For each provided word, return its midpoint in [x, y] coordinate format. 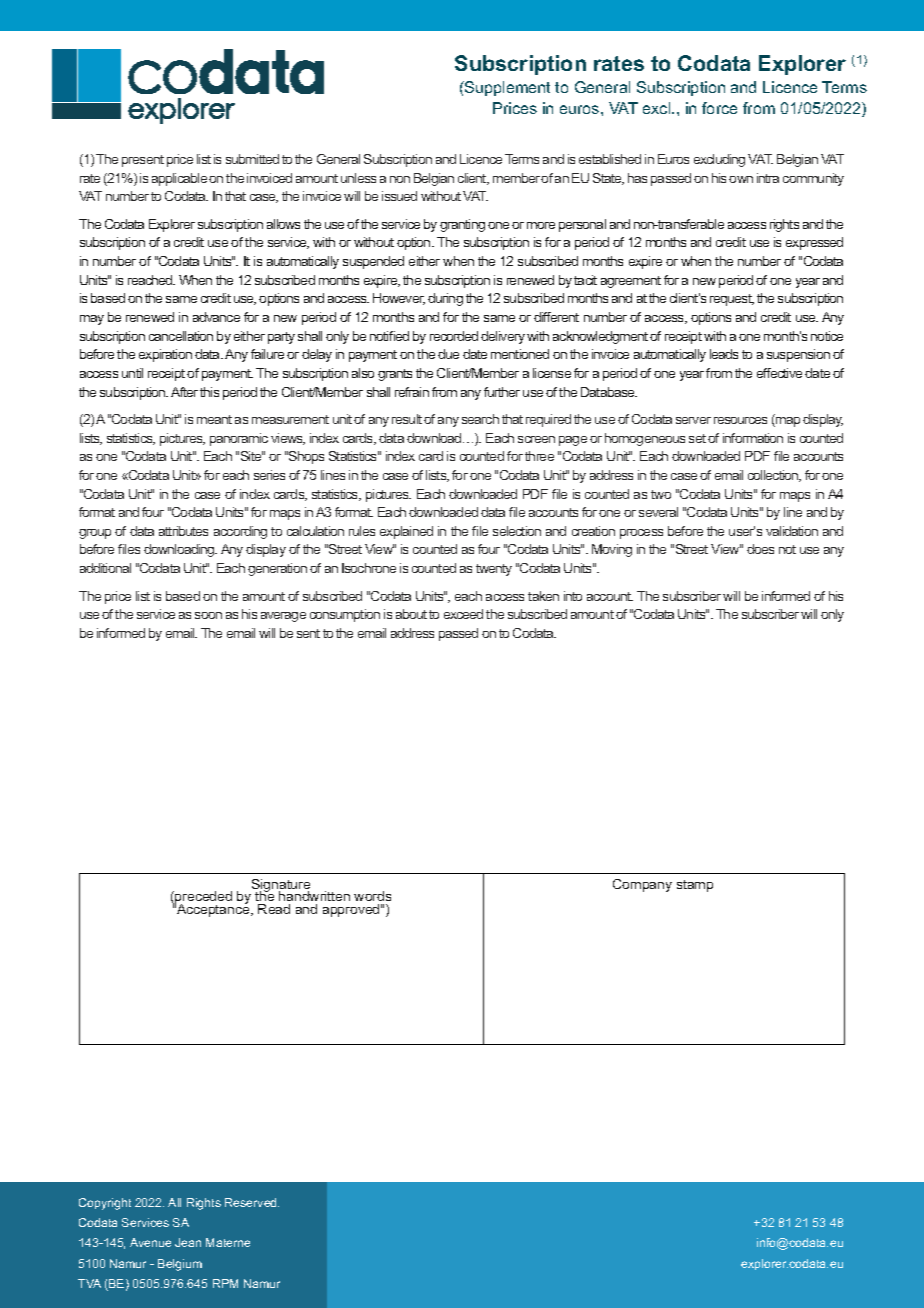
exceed [463, 614]
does [760, 549]
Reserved [252, 1202]
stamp [695, 886]
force [719, 108]
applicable [179, 179]
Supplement [506, 88]
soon [208, 615]
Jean [188, 1242]
